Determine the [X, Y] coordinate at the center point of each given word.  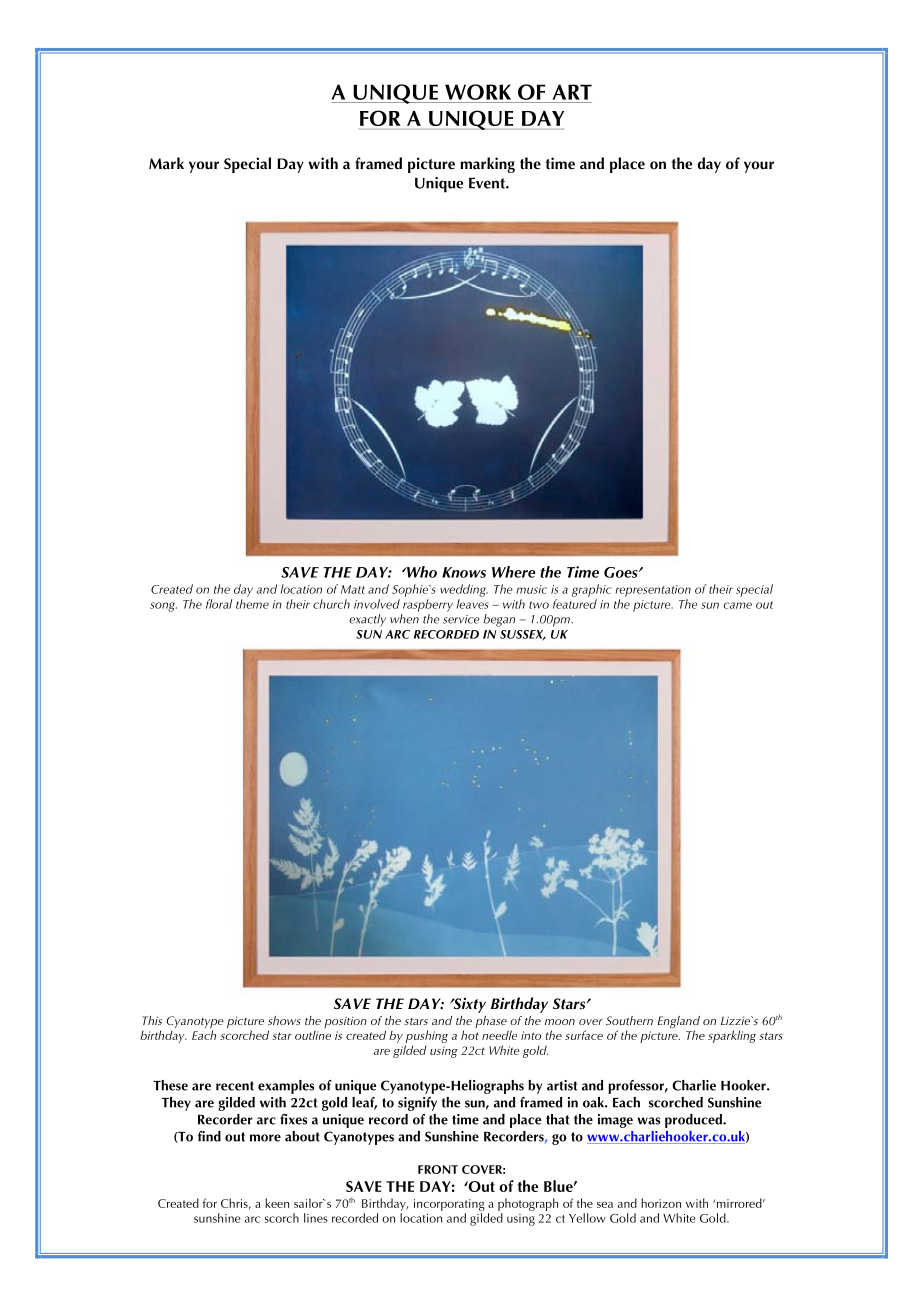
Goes [622, 572]
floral [219, 604]
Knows [464, 572]
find [209, 1136]
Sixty [468, 1005]
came [738, 605]
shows [284, 1020]
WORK [478, 92]
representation [653, 591]
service [461, 619]
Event [488, 183]
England [678, 1023]
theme [252, 604]
